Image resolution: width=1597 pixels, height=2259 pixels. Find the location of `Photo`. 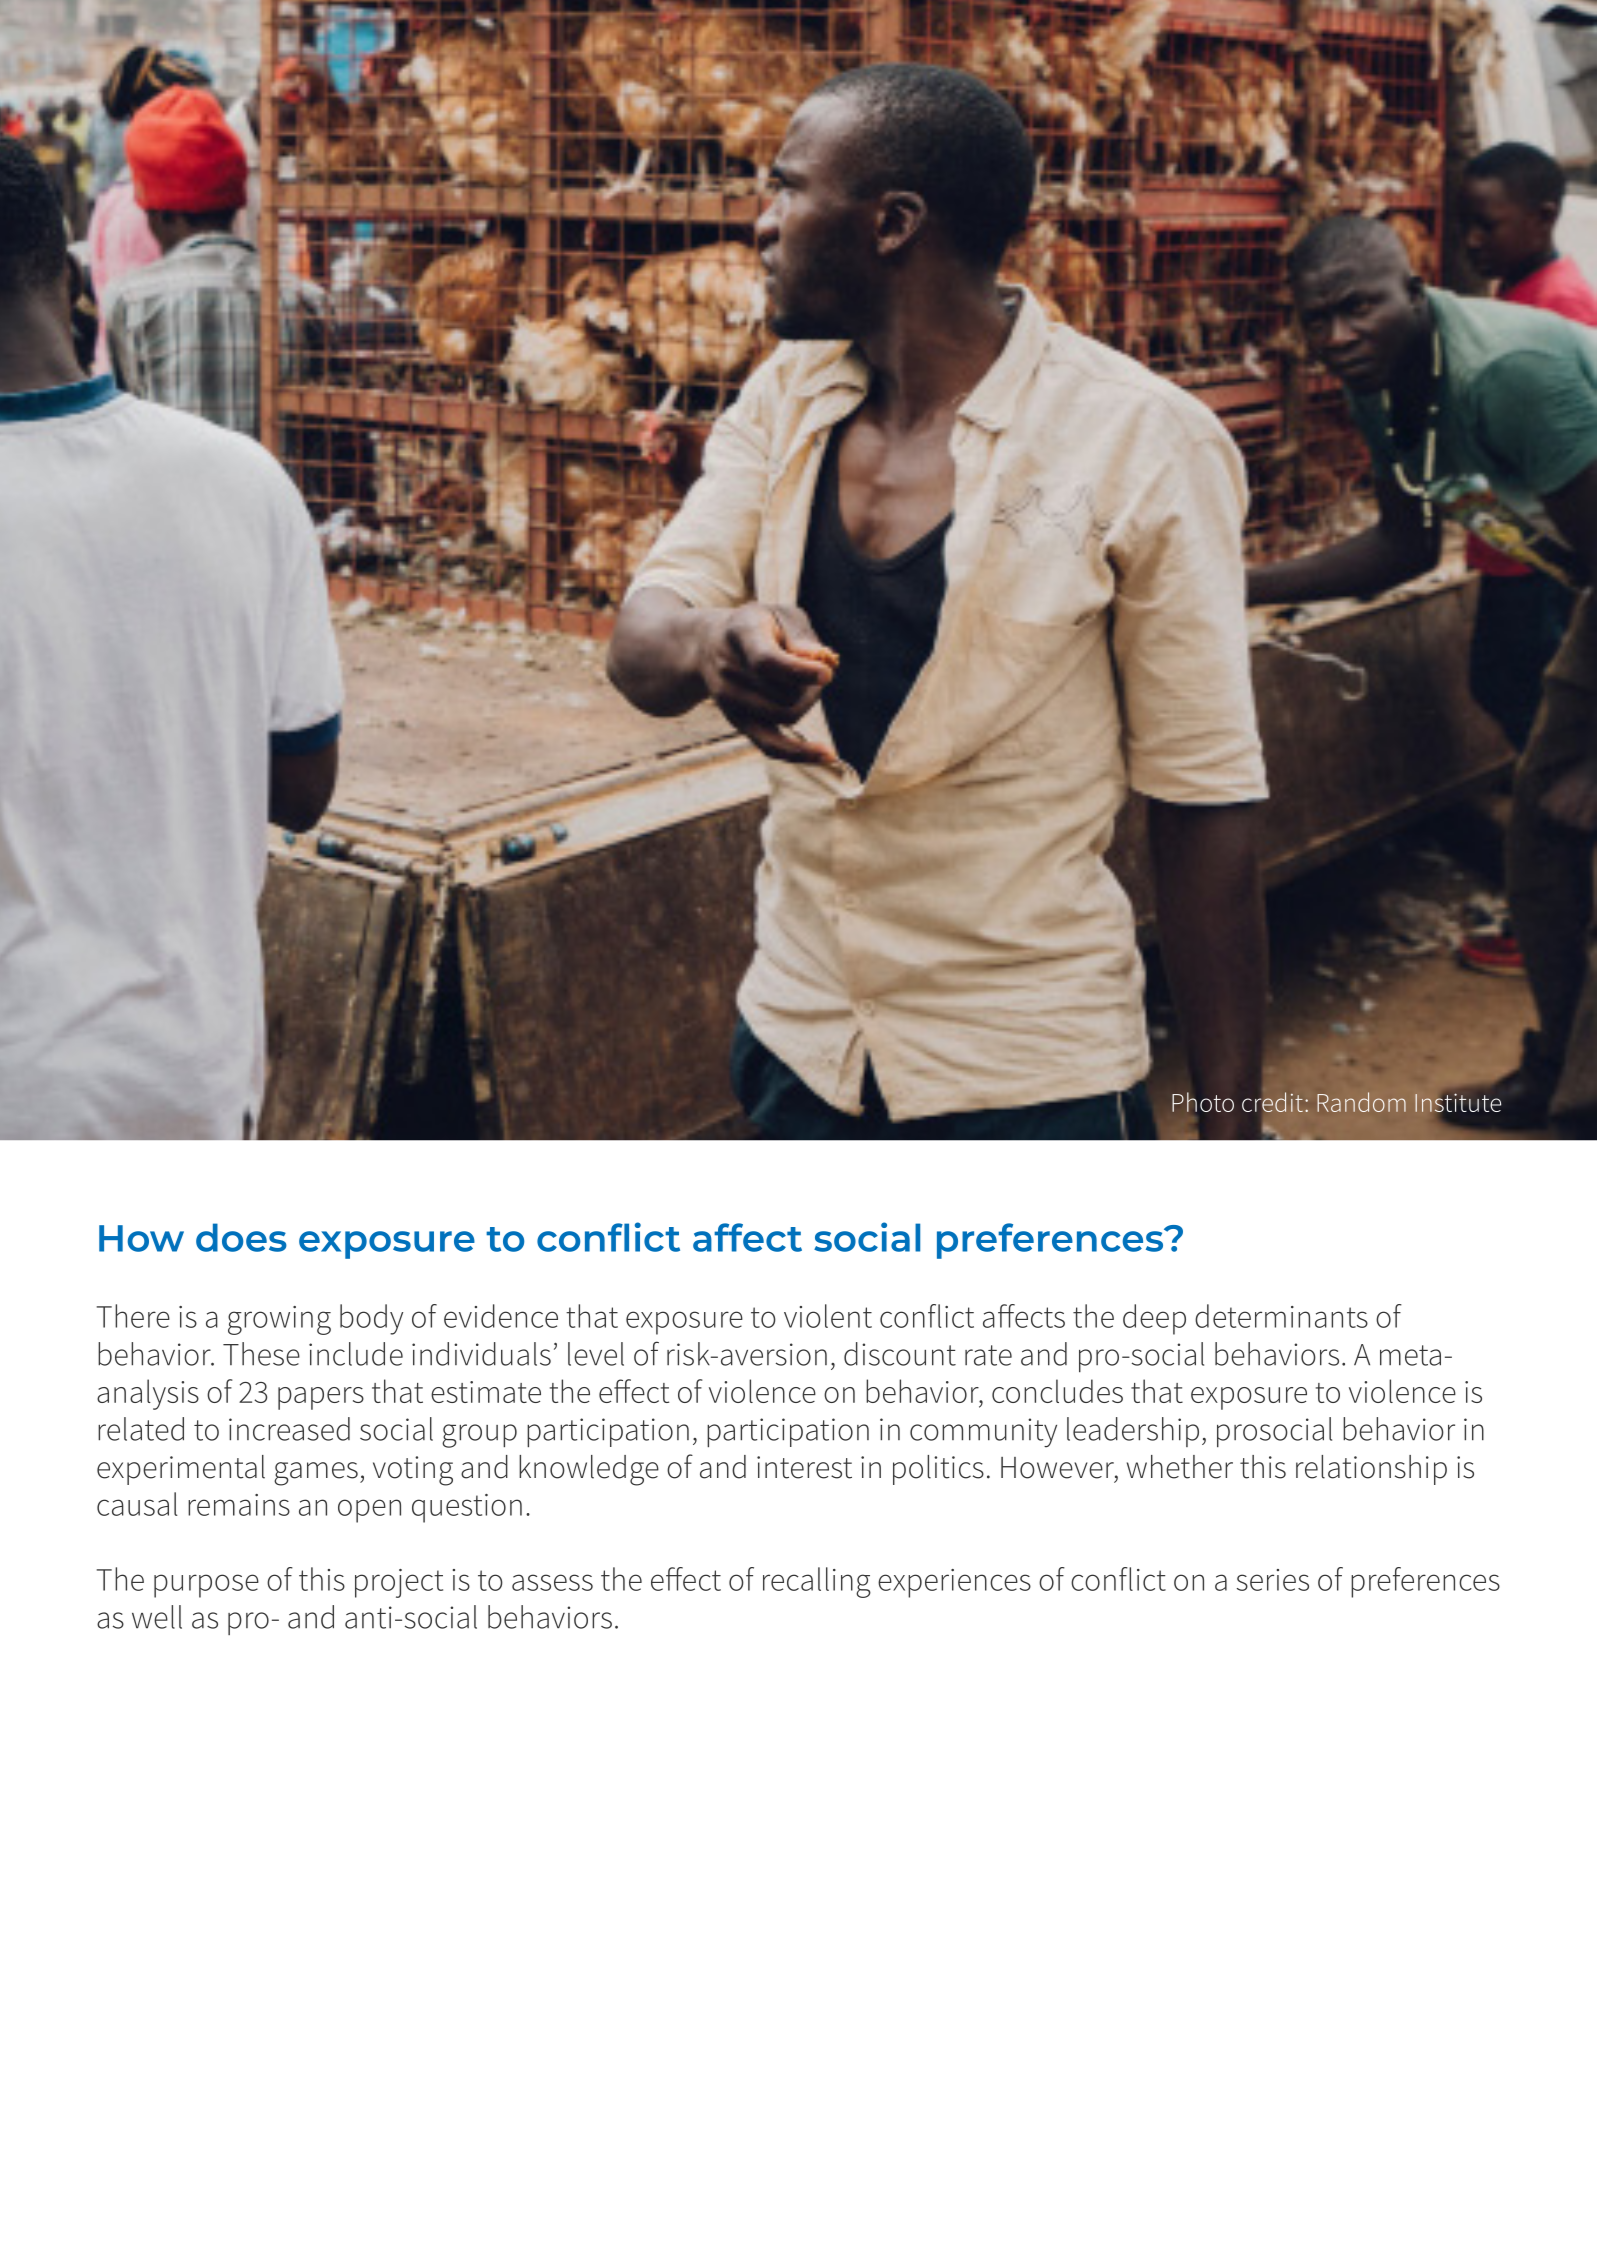

Photo is located at coordinates (1203, 1102).
